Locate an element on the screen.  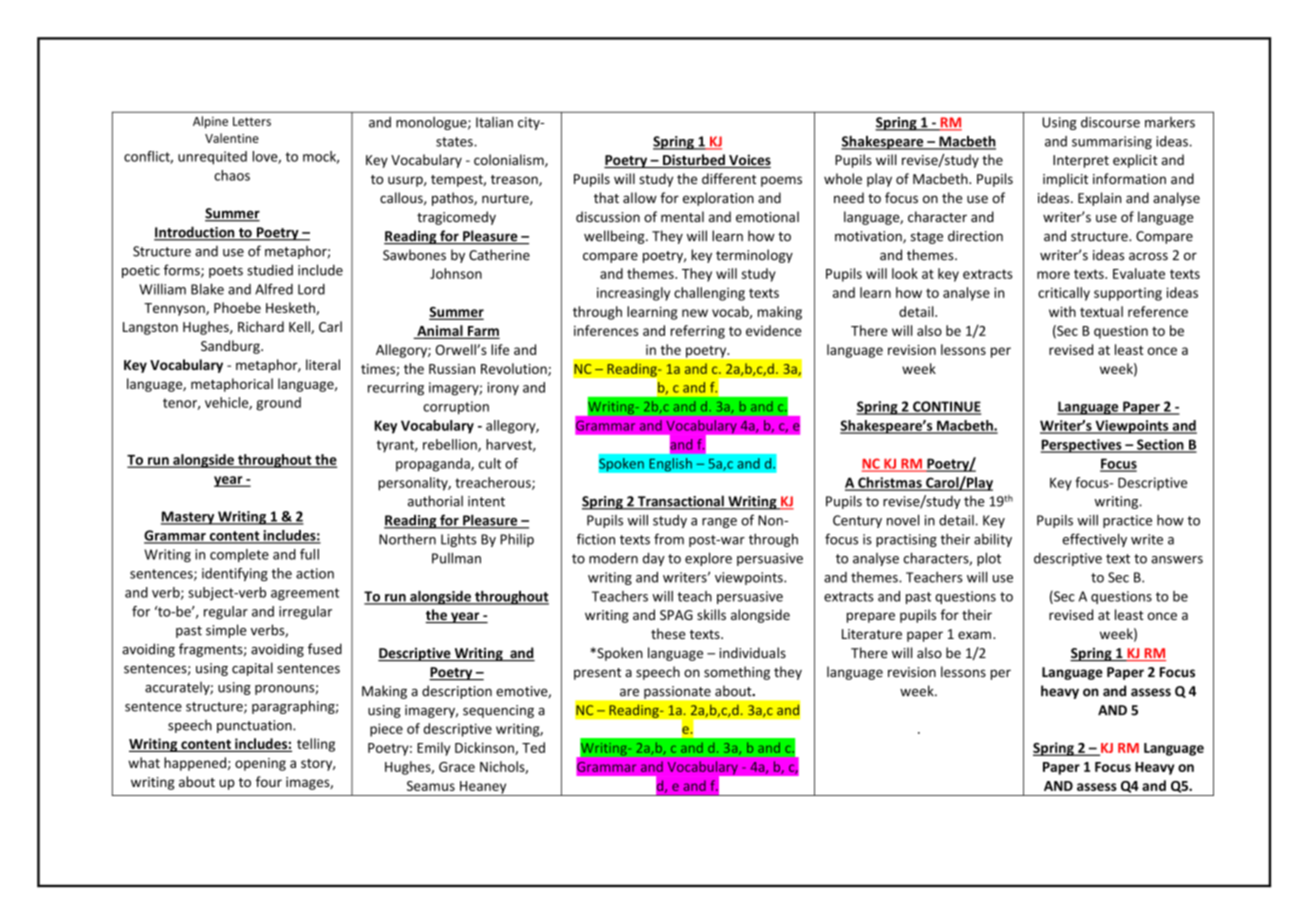
Dickinson is located at coordinates (485, 748).
